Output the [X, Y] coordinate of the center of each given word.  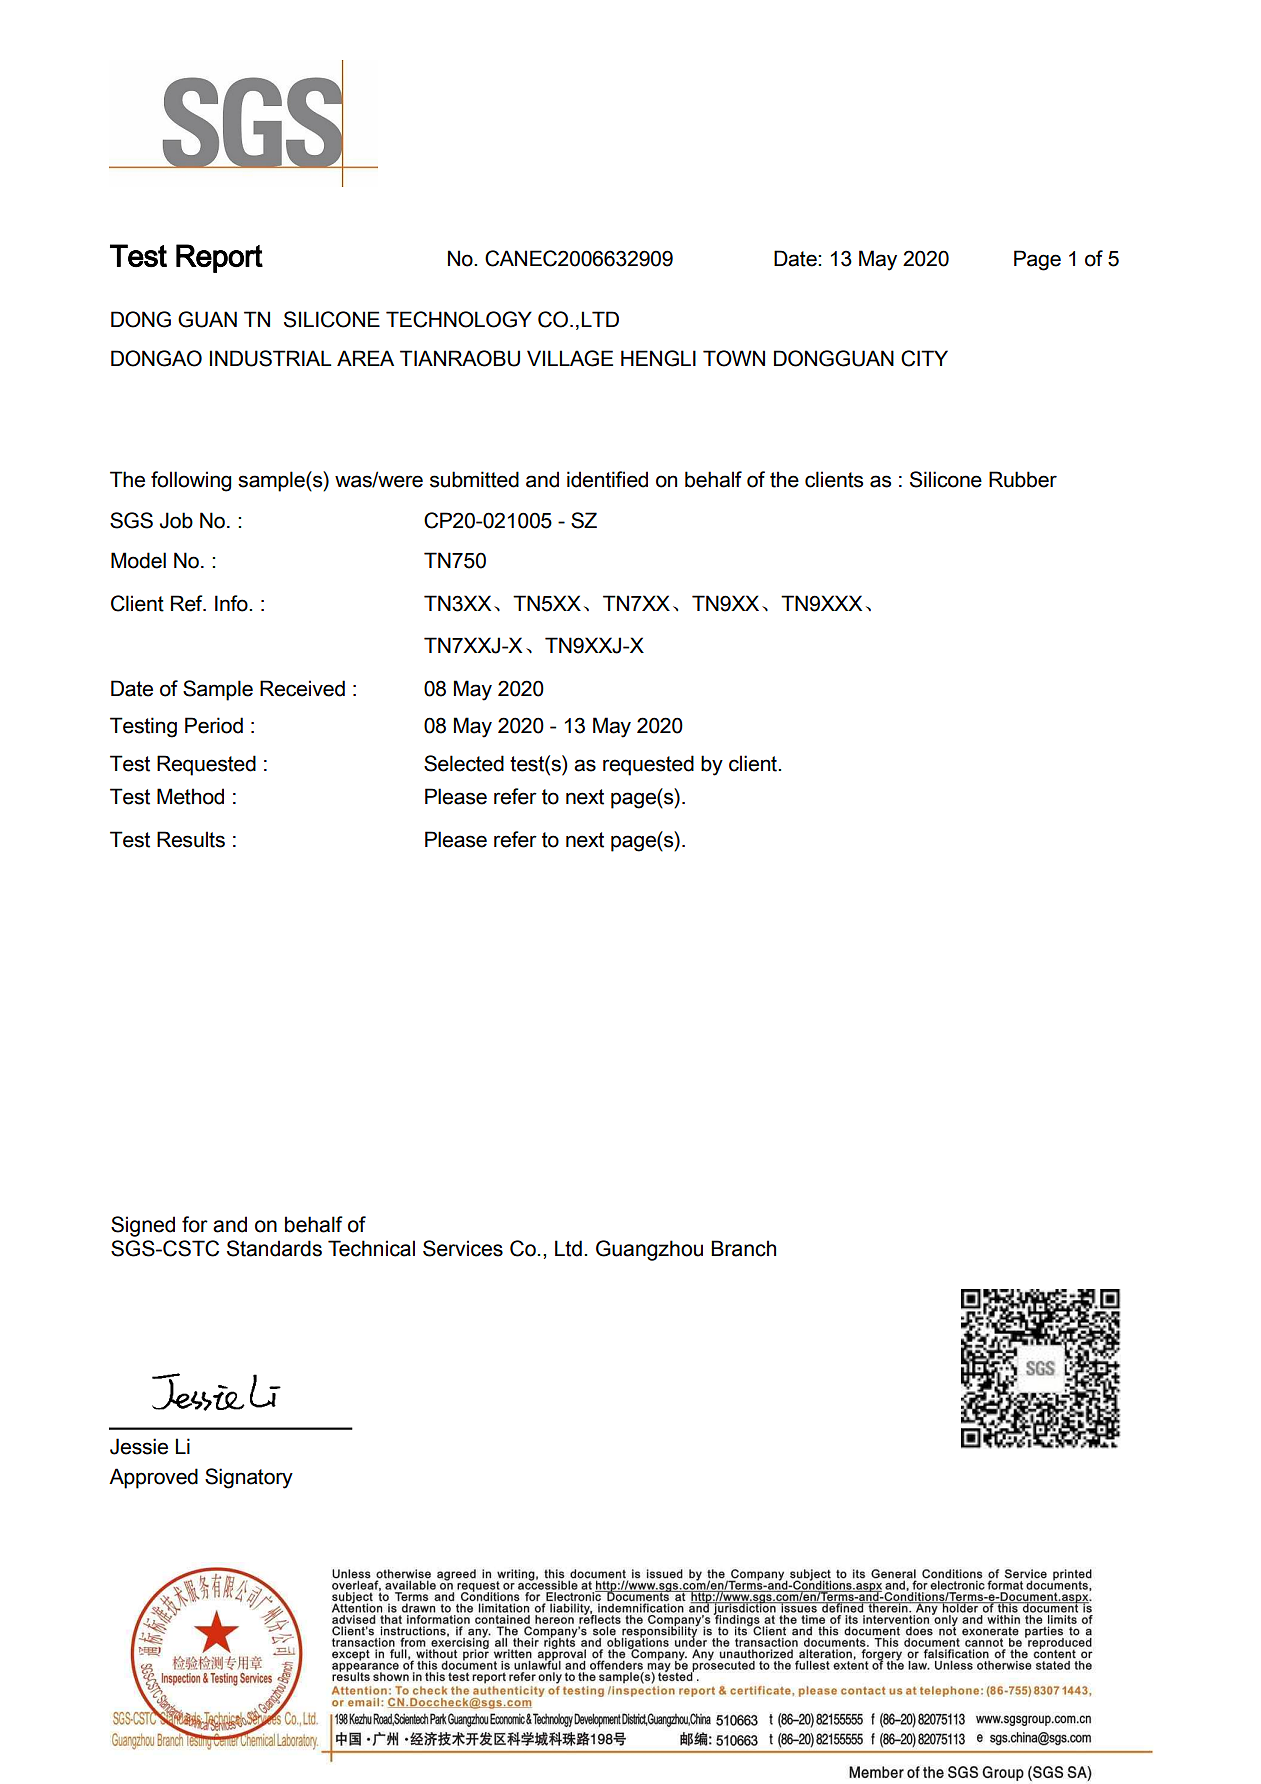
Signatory [249, 1478]
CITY [924, 358]
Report [219, 258]
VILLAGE [570, 358]
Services [463, 1248]
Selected [464, 763]
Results [191, 839]
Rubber [1023, 479]
